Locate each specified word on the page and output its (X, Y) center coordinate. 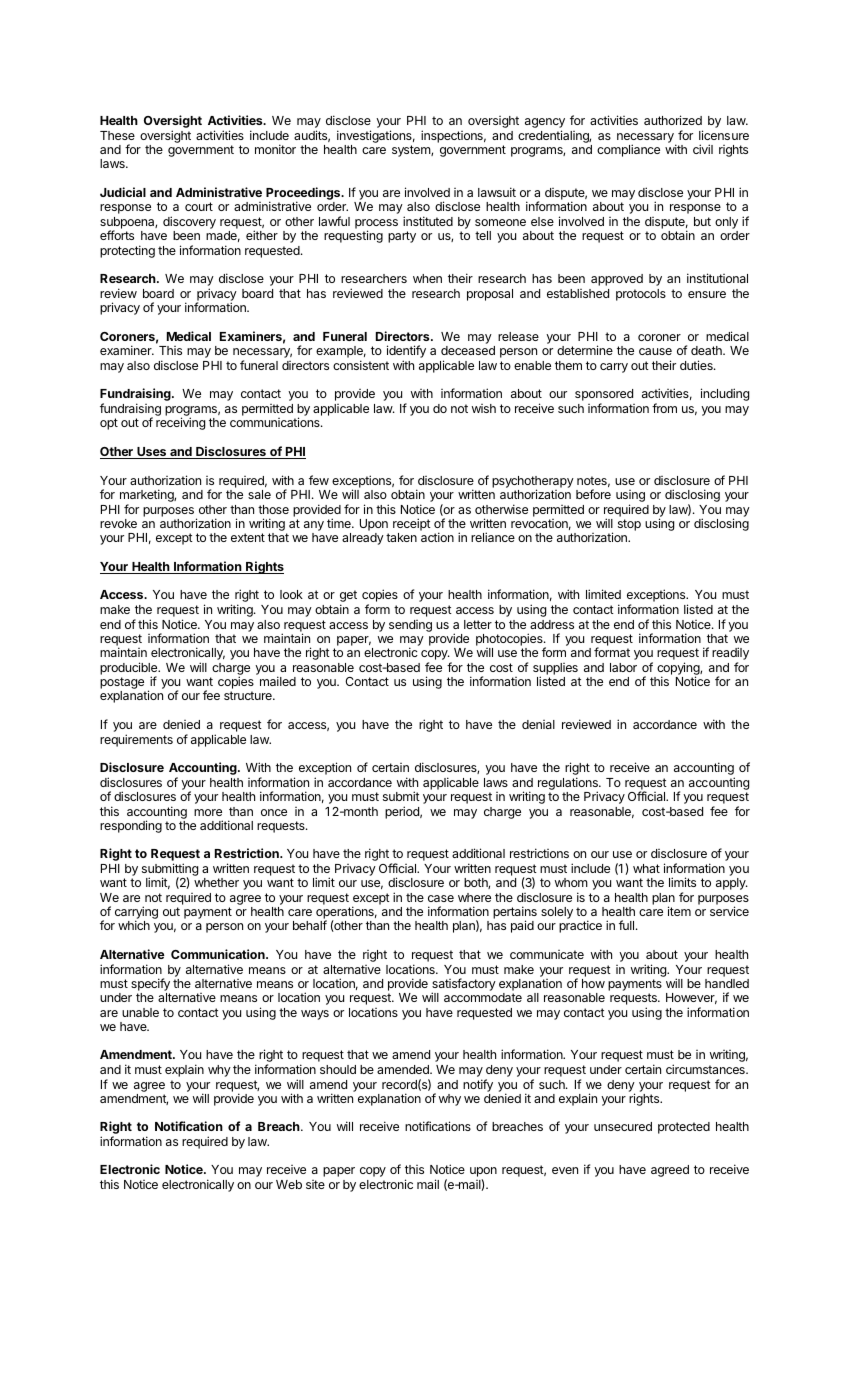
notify (478, 1085)
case (441, 898)
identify (406, 353)
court (199, 206)
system (412, 151)
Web (289, 1184)
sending (410, 626)
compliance (628, 150)
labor (623, 667)
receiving (180, 423)
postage (123, 684)
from (664, 408)
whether (216, 882)
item (679, 911)
